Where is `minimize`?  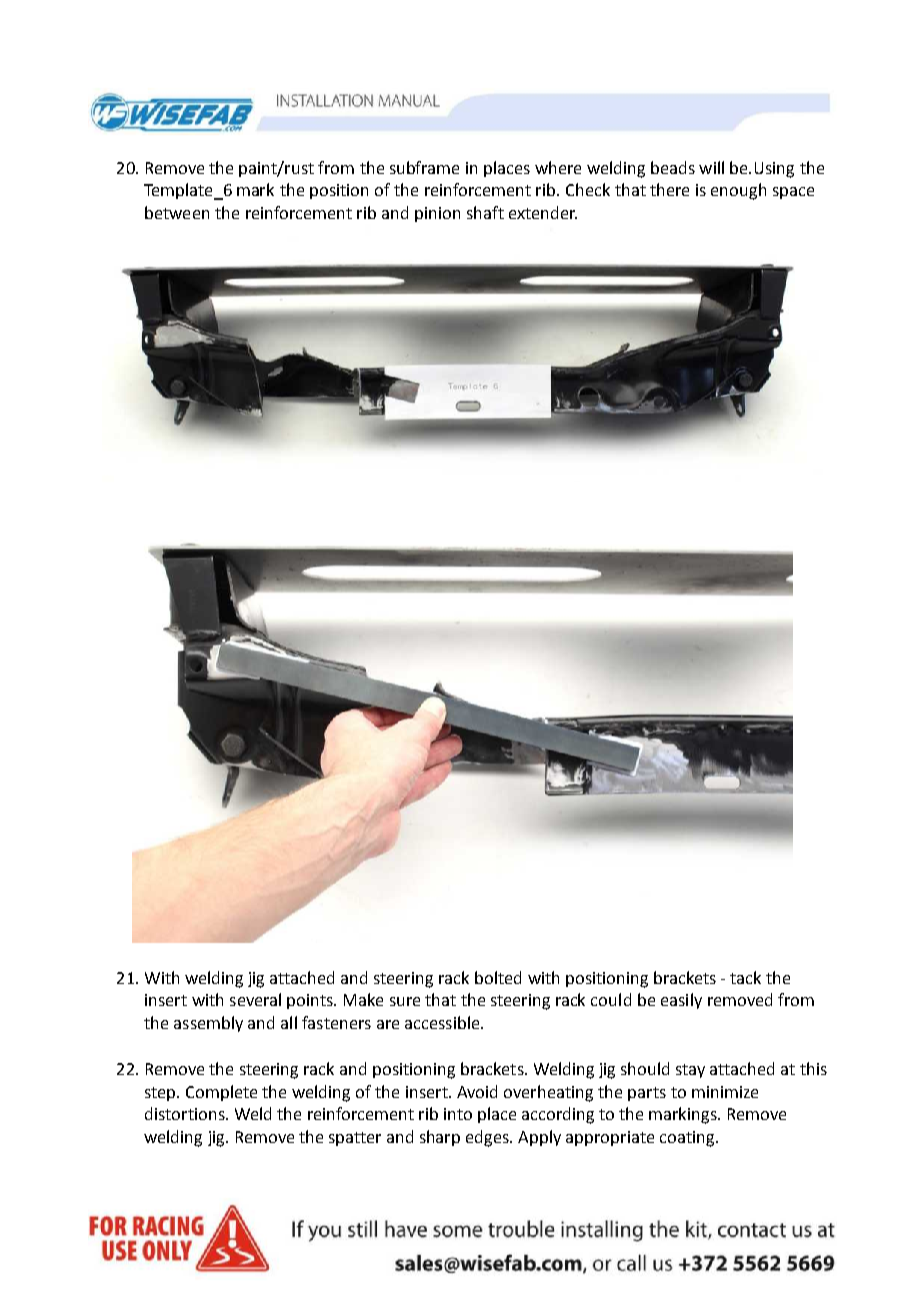
minimize is located at coordinates (725, 1092).
